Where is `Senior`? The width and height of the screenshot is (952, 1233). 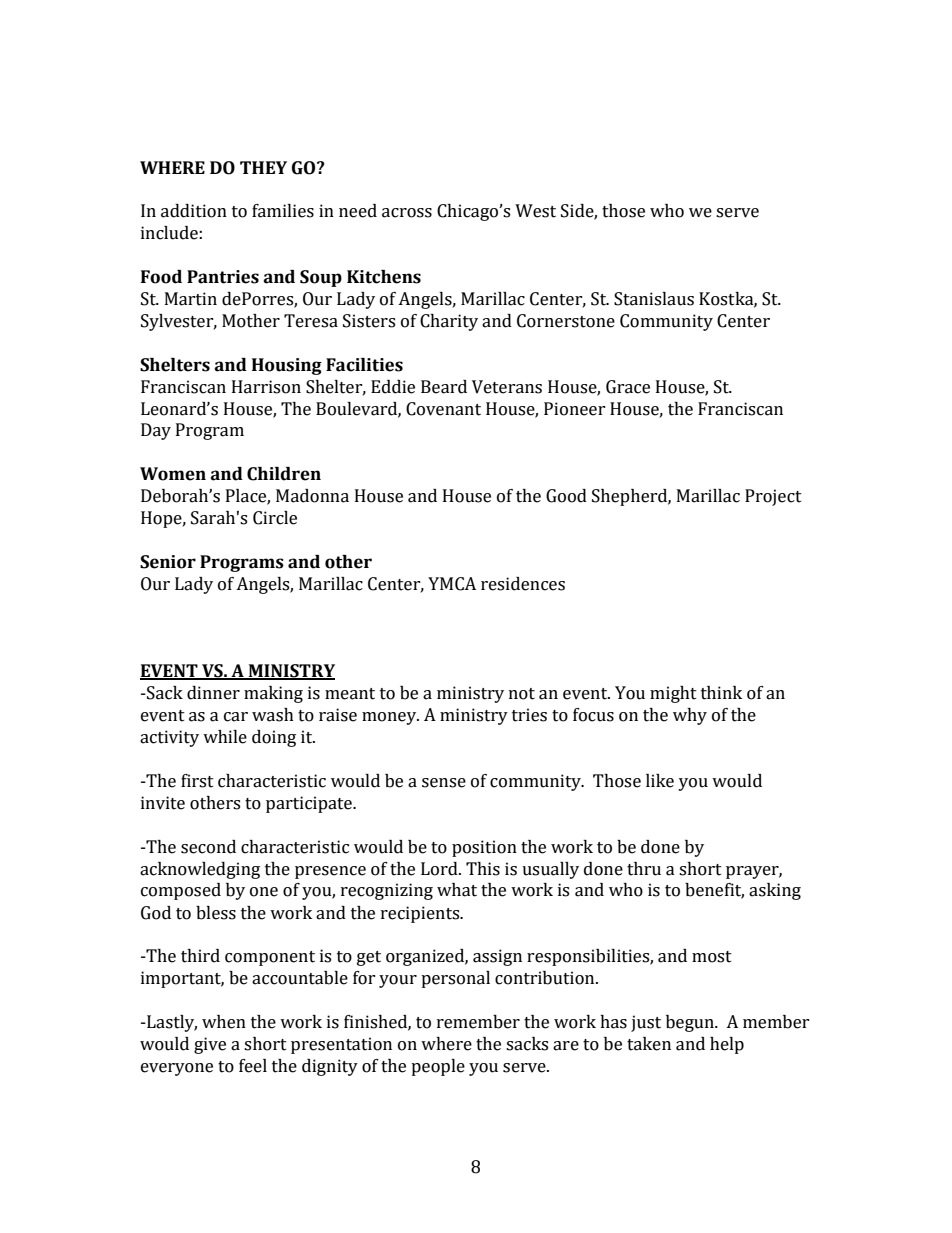
Senior is located at coordinates (168, 562).
